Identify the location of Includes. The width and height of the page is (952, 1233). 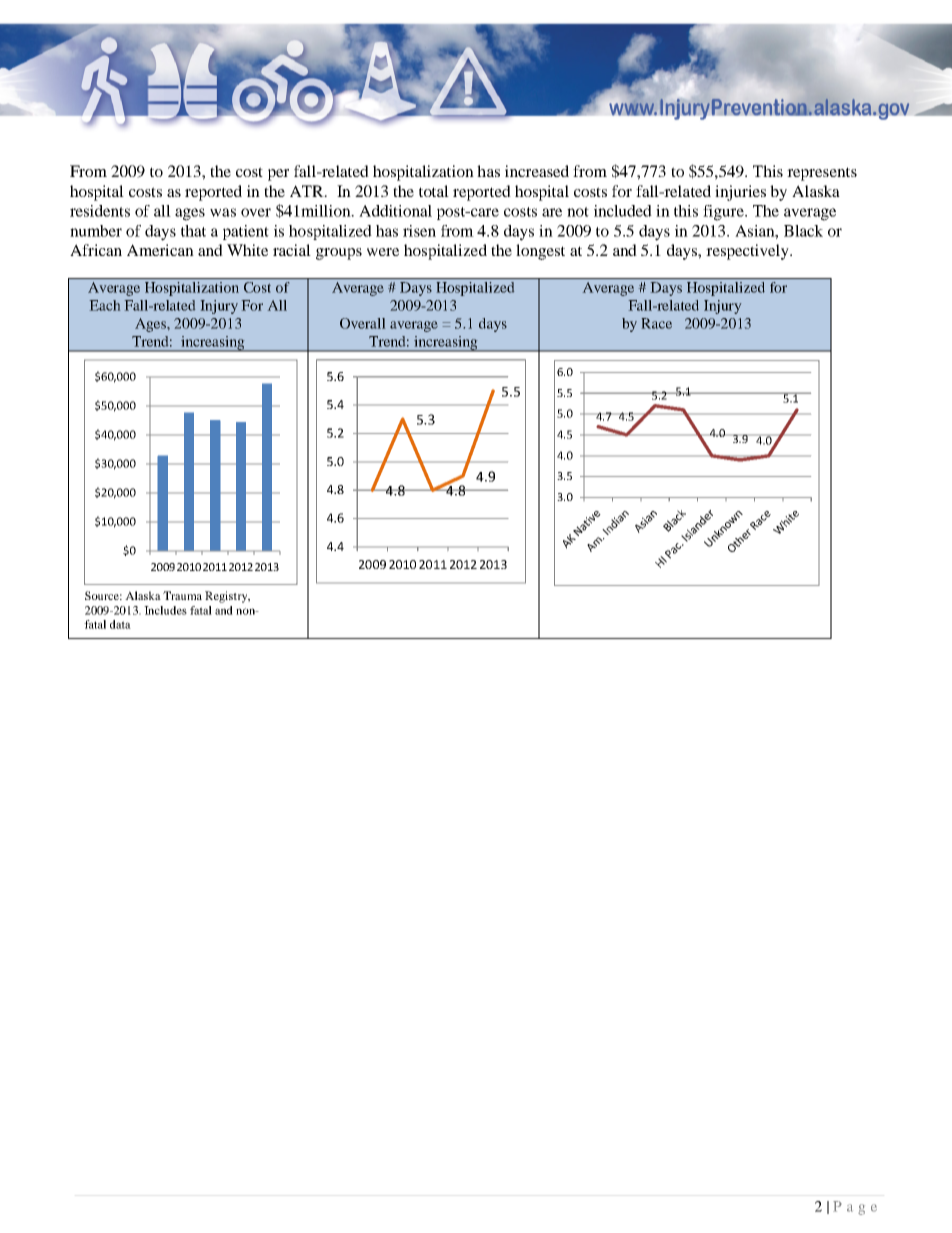
(165, 610).
